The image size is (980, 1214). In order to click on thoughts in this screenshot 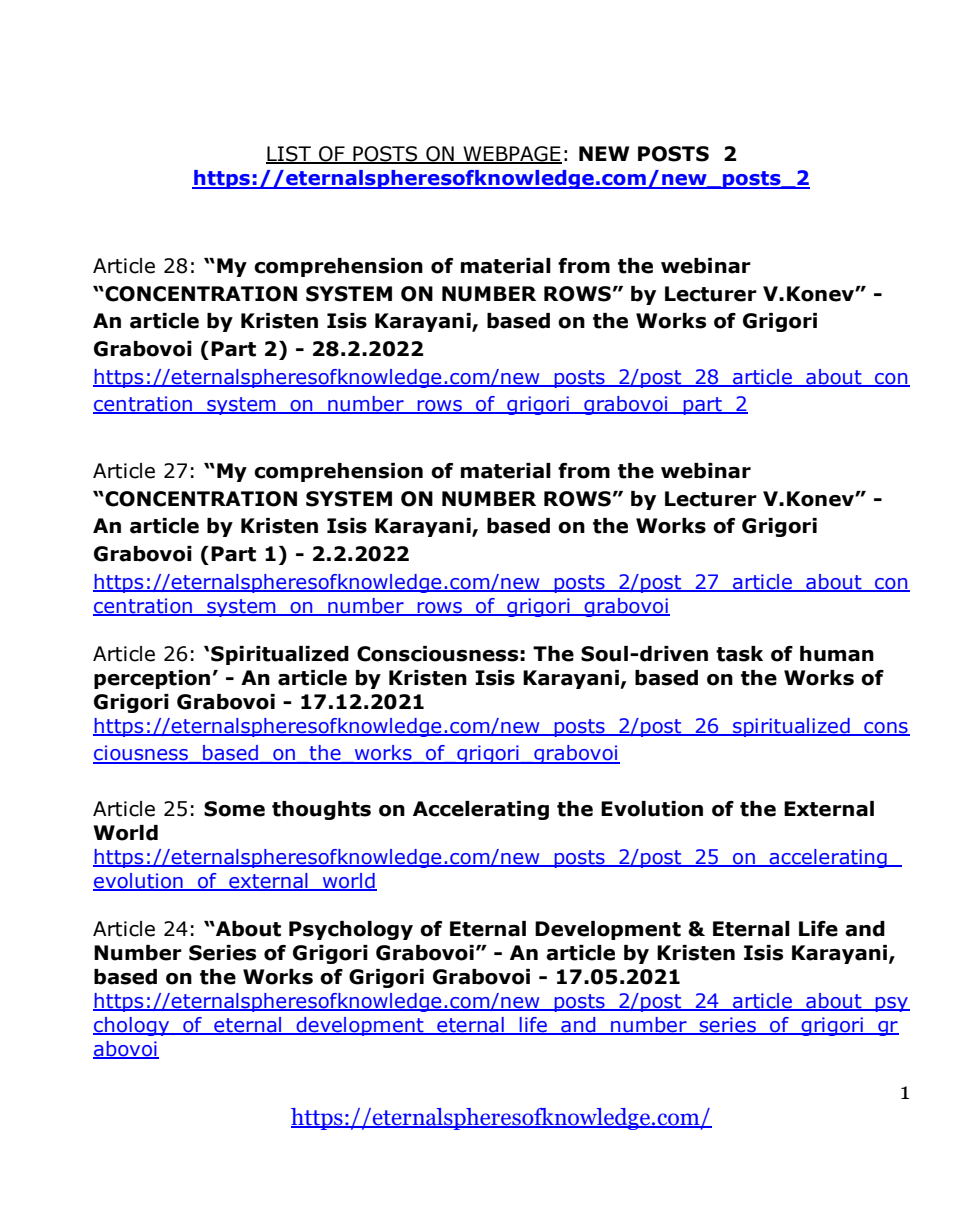, I will do `click(321, 810)`.
